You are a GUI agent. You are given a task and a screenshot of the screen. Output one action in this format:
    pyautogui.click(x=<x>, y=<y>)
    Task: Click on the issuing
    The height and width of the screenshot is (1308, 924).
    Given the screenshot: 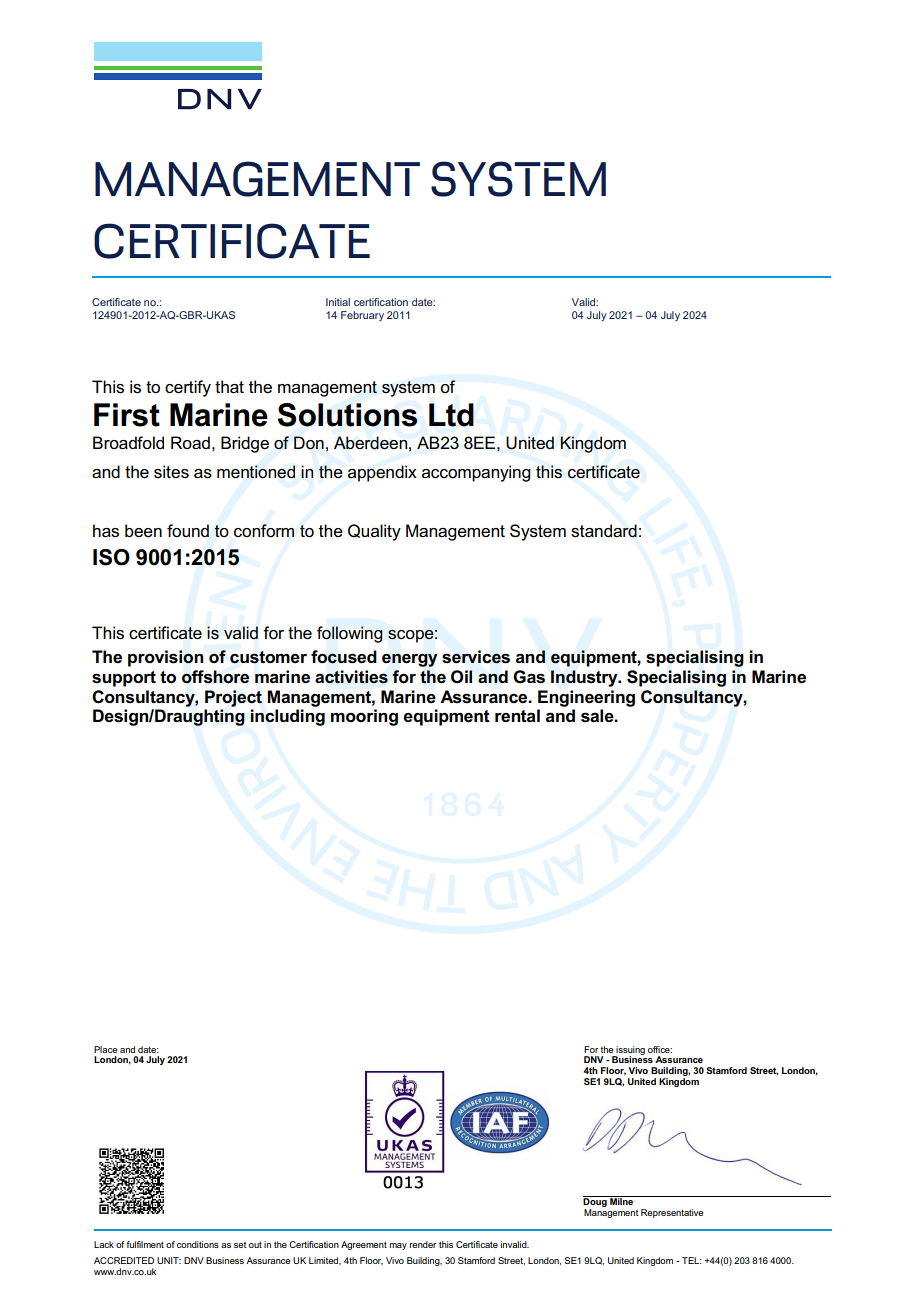 What is the action you would take?
    pyautogui.click(x=630, y=1051)
